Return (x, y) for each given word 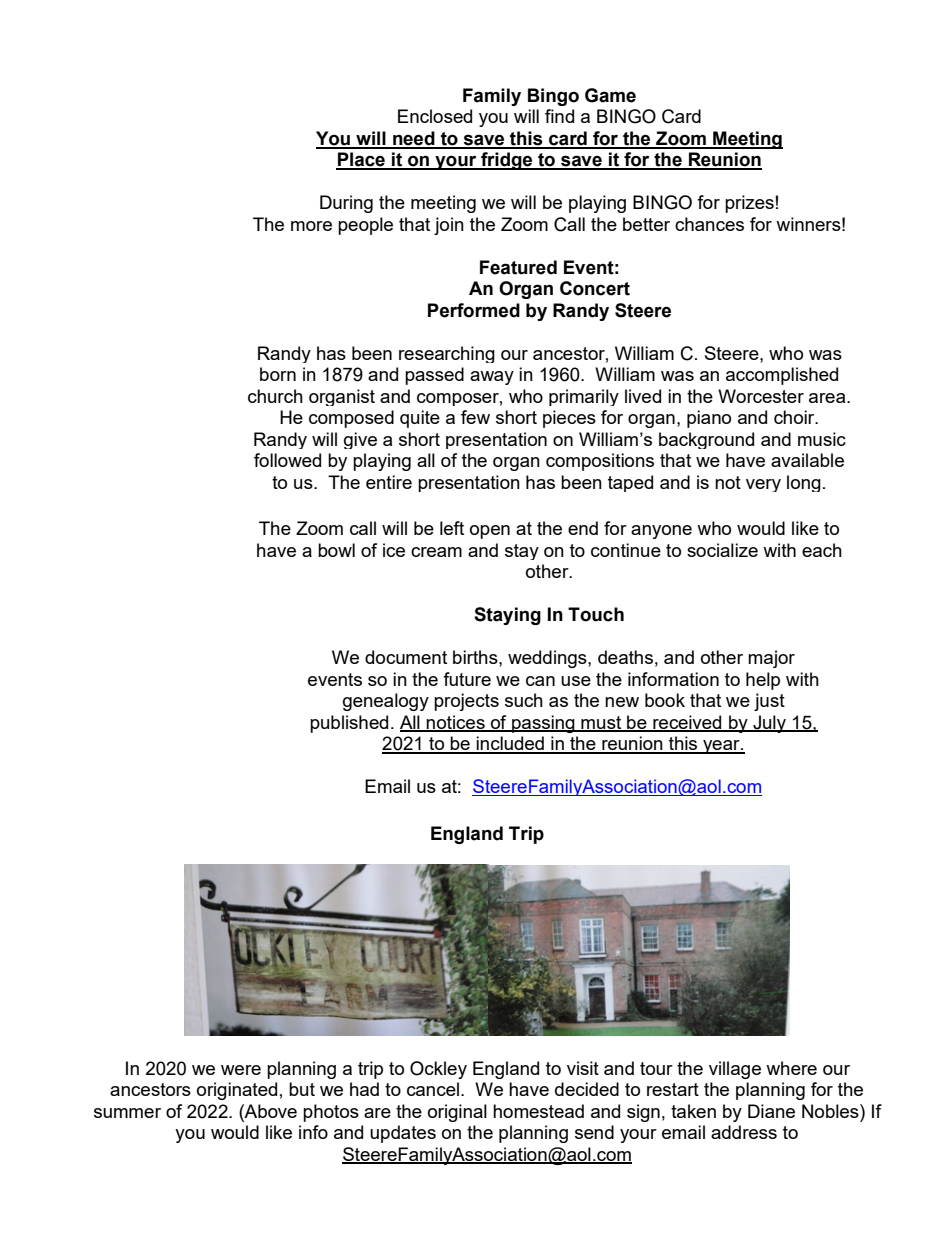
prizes (749, 204)
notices (456, 723)
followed (287, 460)
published (349, 724)
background (706, 440)
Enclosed (435, 116)
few (475, 417)
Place (361, 160)
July (769, 724)
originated (237, 1091)
